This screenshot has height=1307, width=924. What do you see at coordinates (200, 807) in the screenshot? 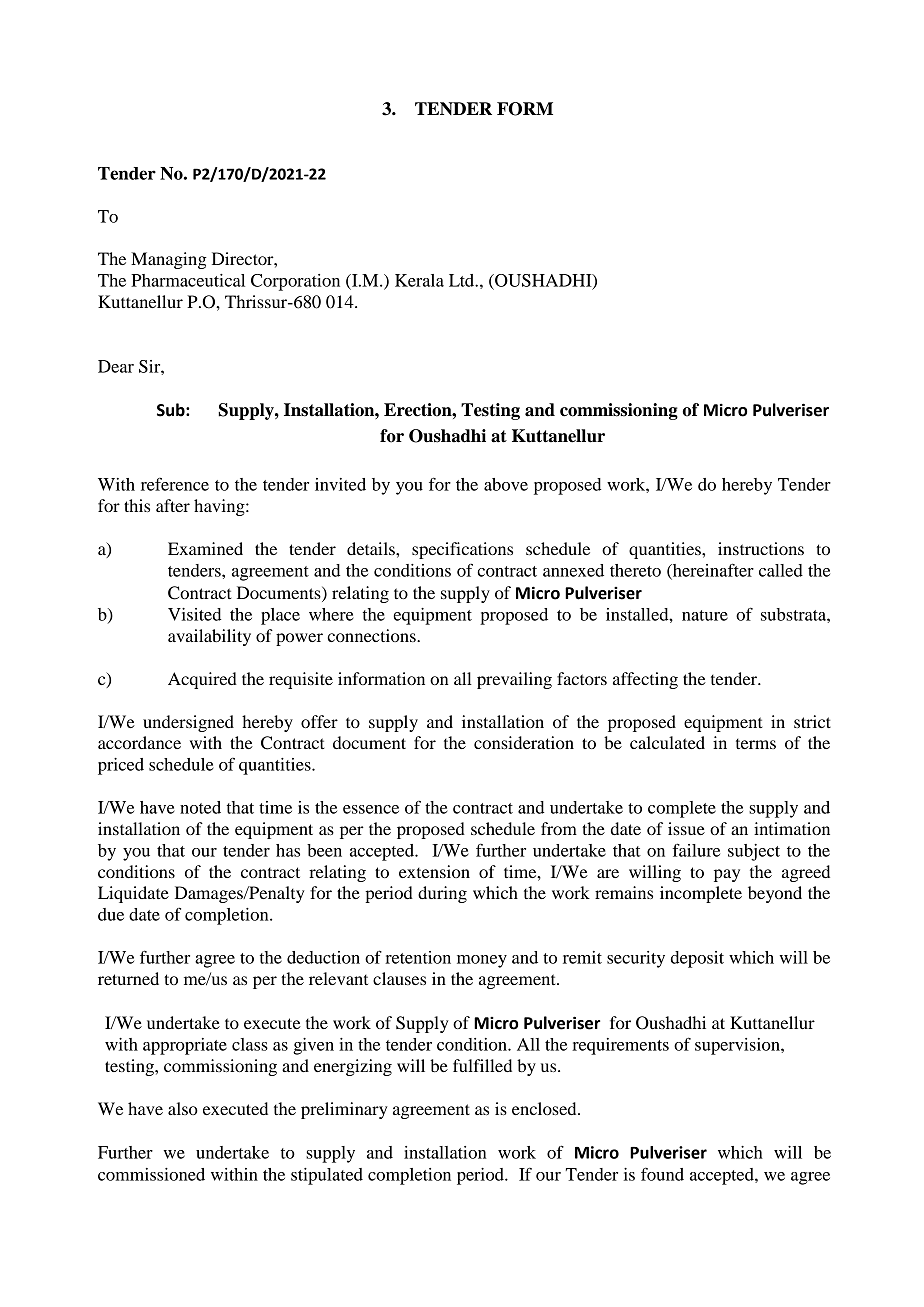
I see `noted` at bounding box center [200, 807].
